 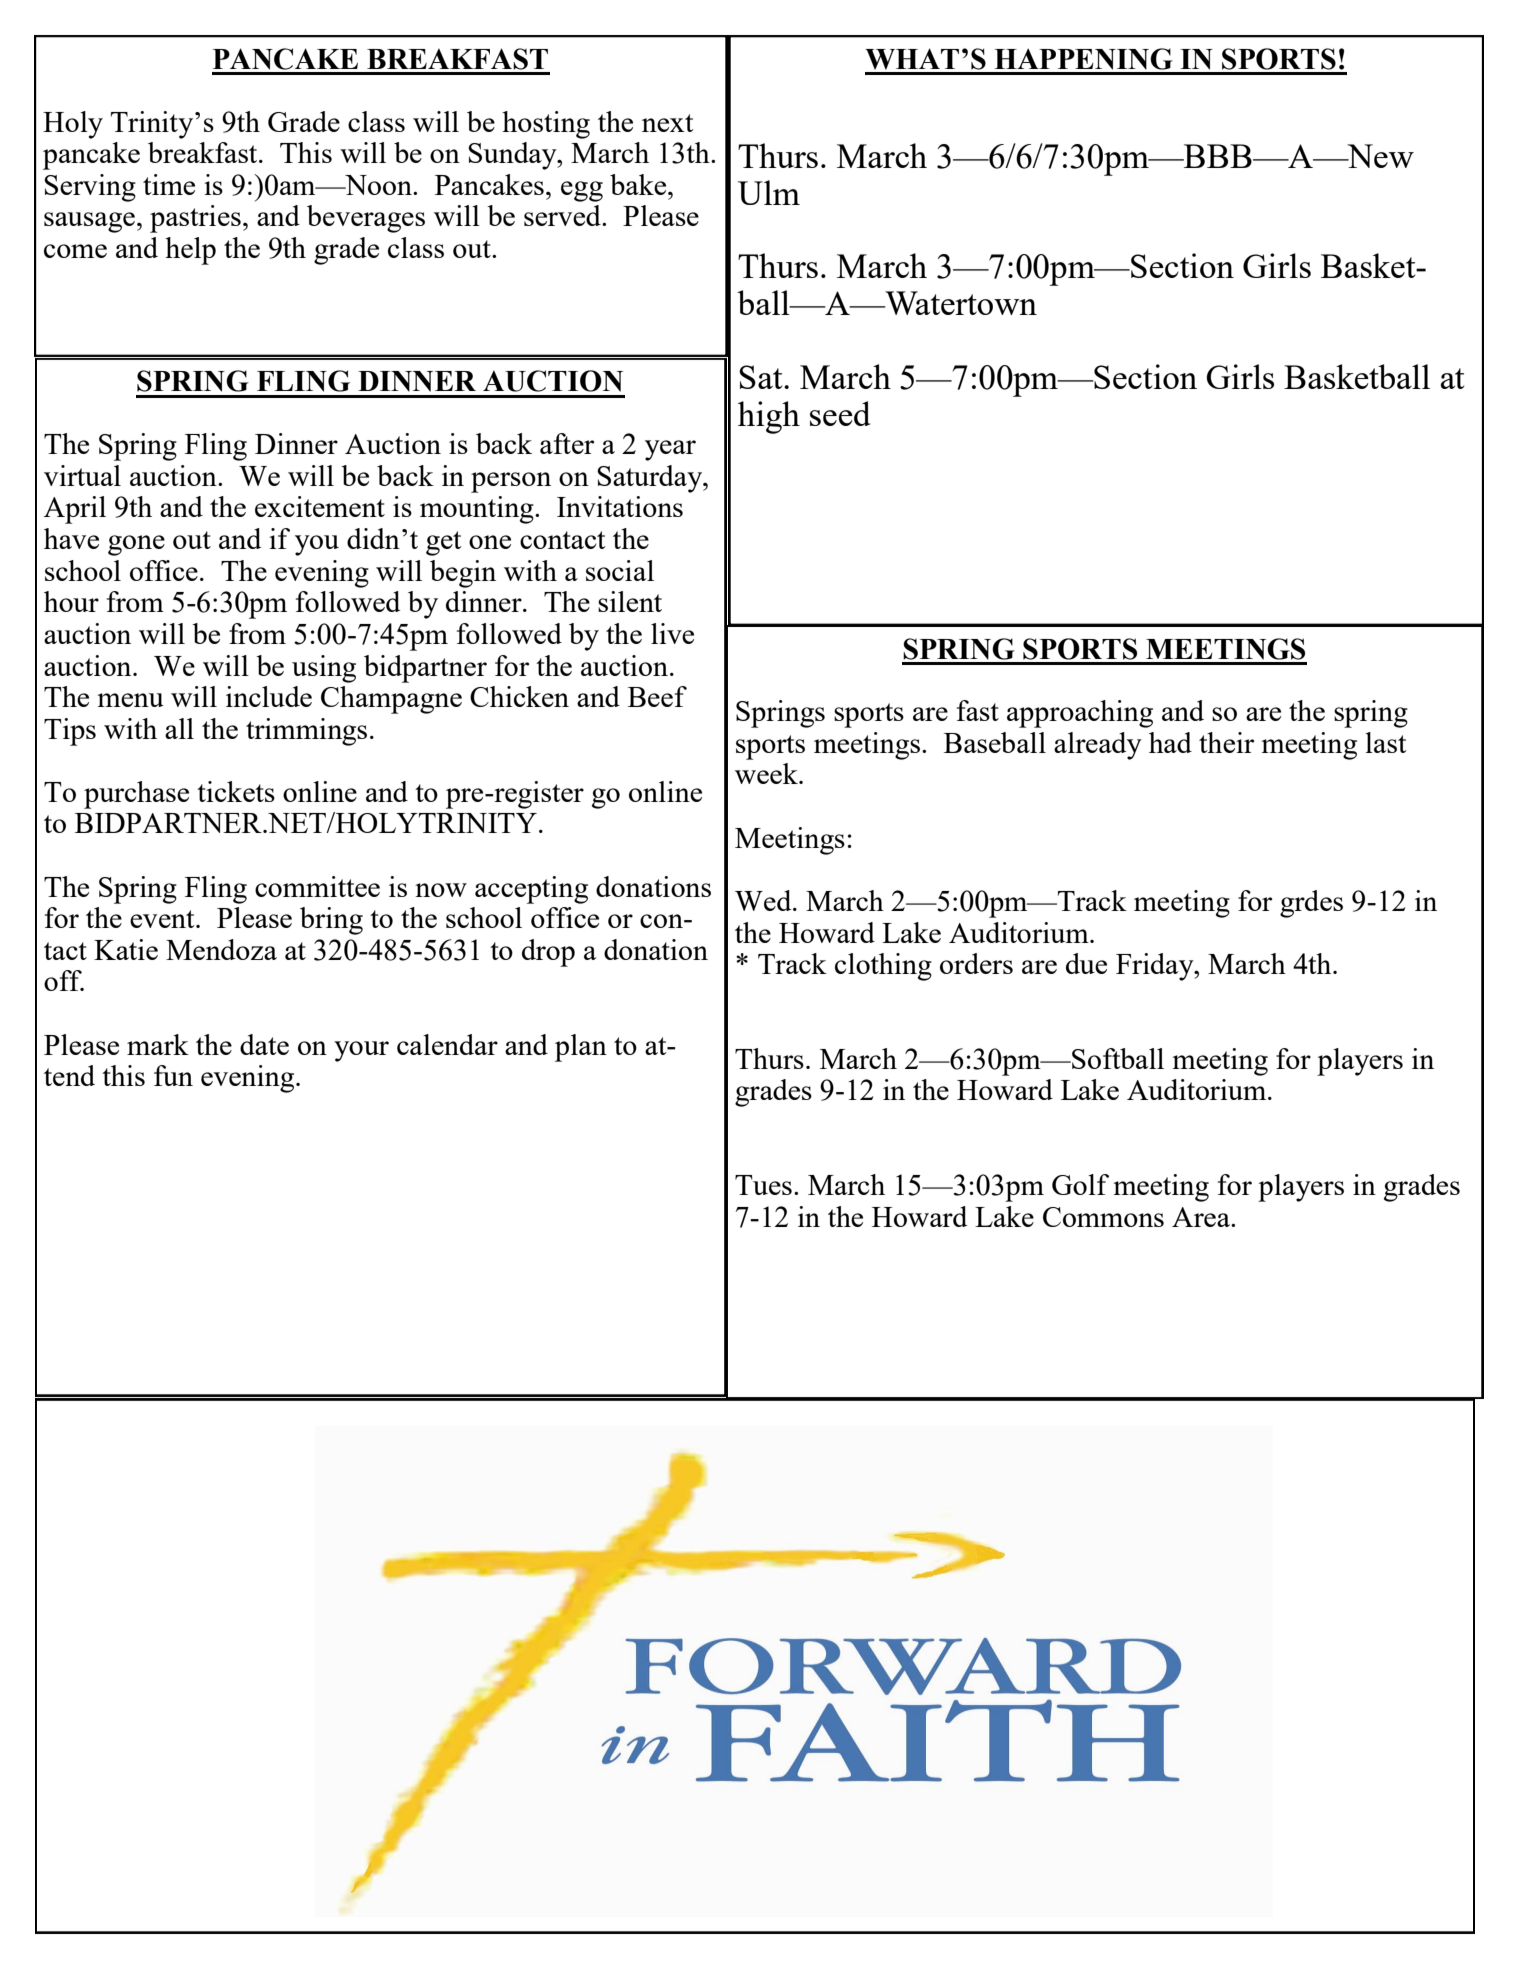 What do you see at coordinates (840, 413) in the screenshot?
I see `seed` at bounding box center [840, 413].
